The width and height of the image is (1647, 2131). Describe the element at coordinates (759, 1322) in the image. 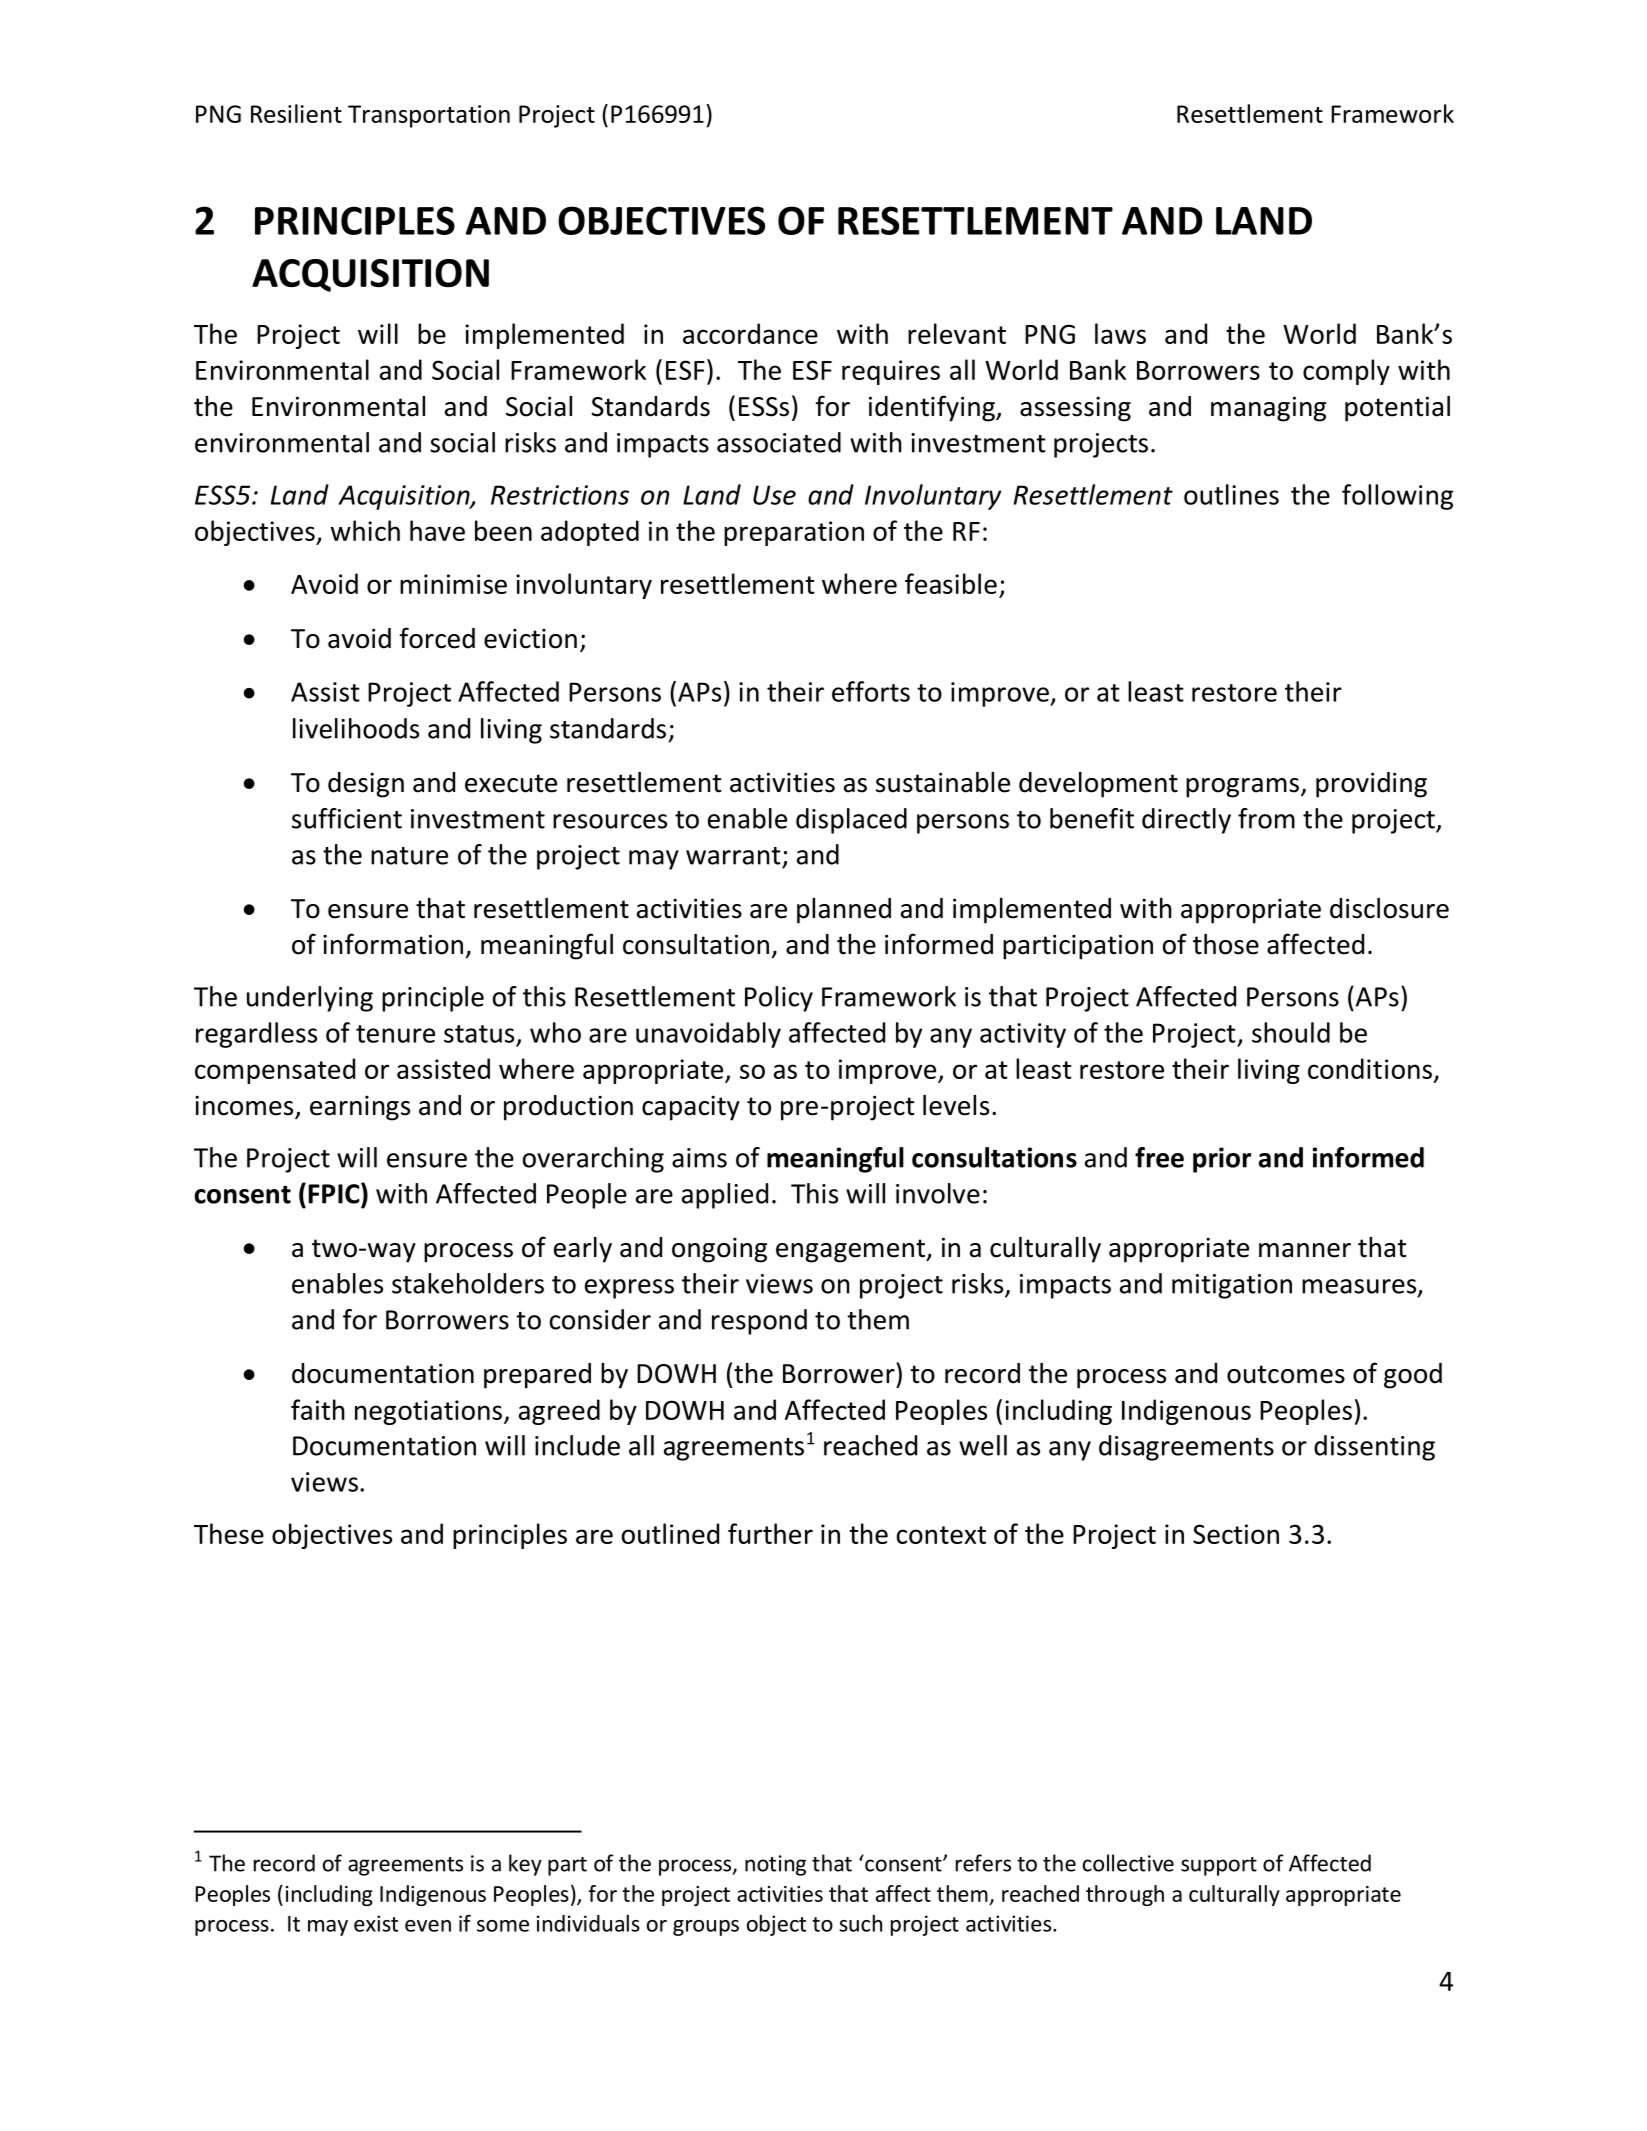

I see `respond` at that location.
